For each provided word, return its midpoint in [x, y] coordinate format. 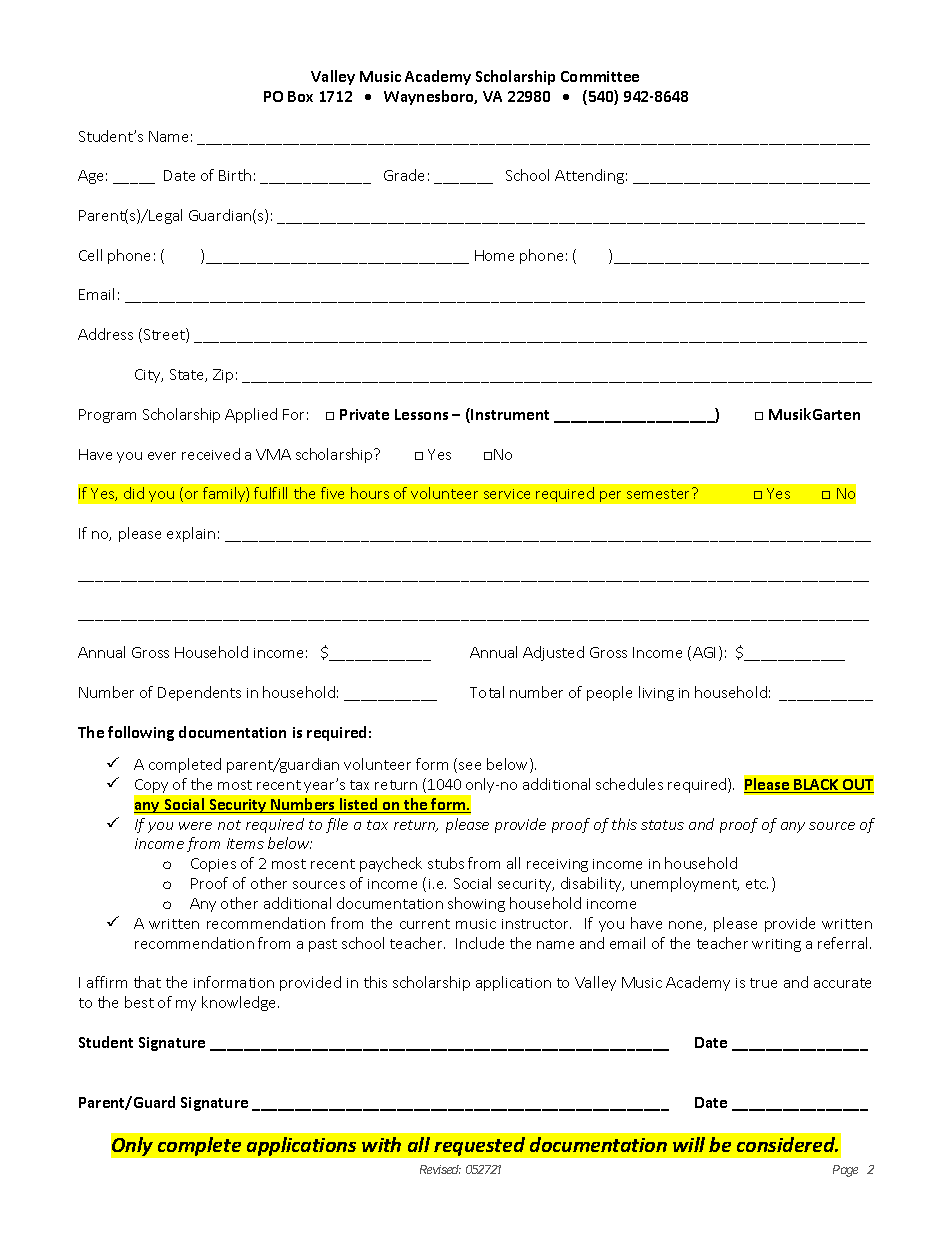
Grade [404, 175]
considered [787, 1144]
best [139, 1002]
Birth [235, 175]
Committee [600, 76]
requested [479, 1146]
